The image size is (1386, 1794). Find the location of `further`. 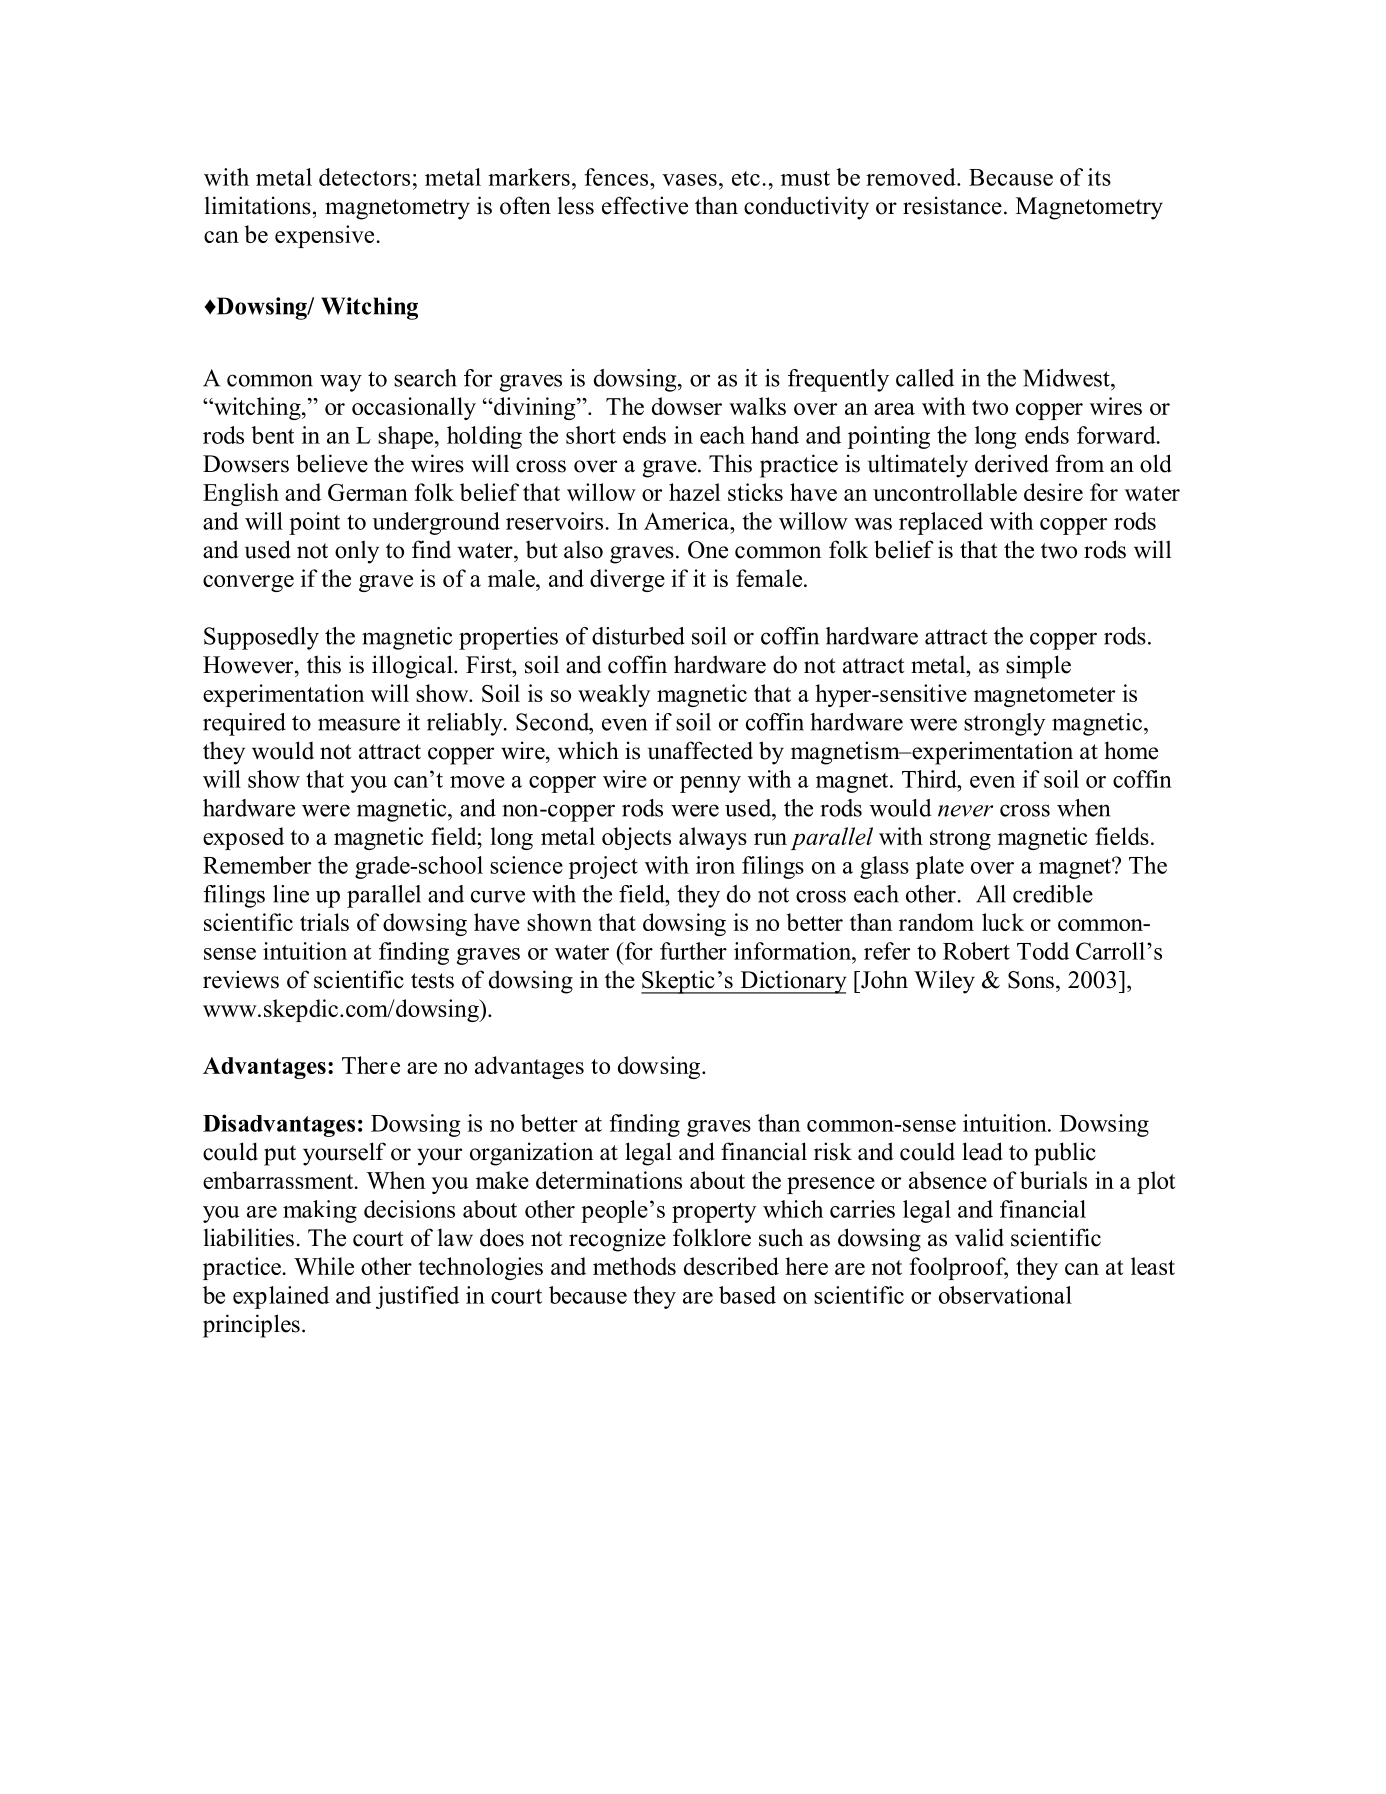

further is located at coordinates (693, 951).
